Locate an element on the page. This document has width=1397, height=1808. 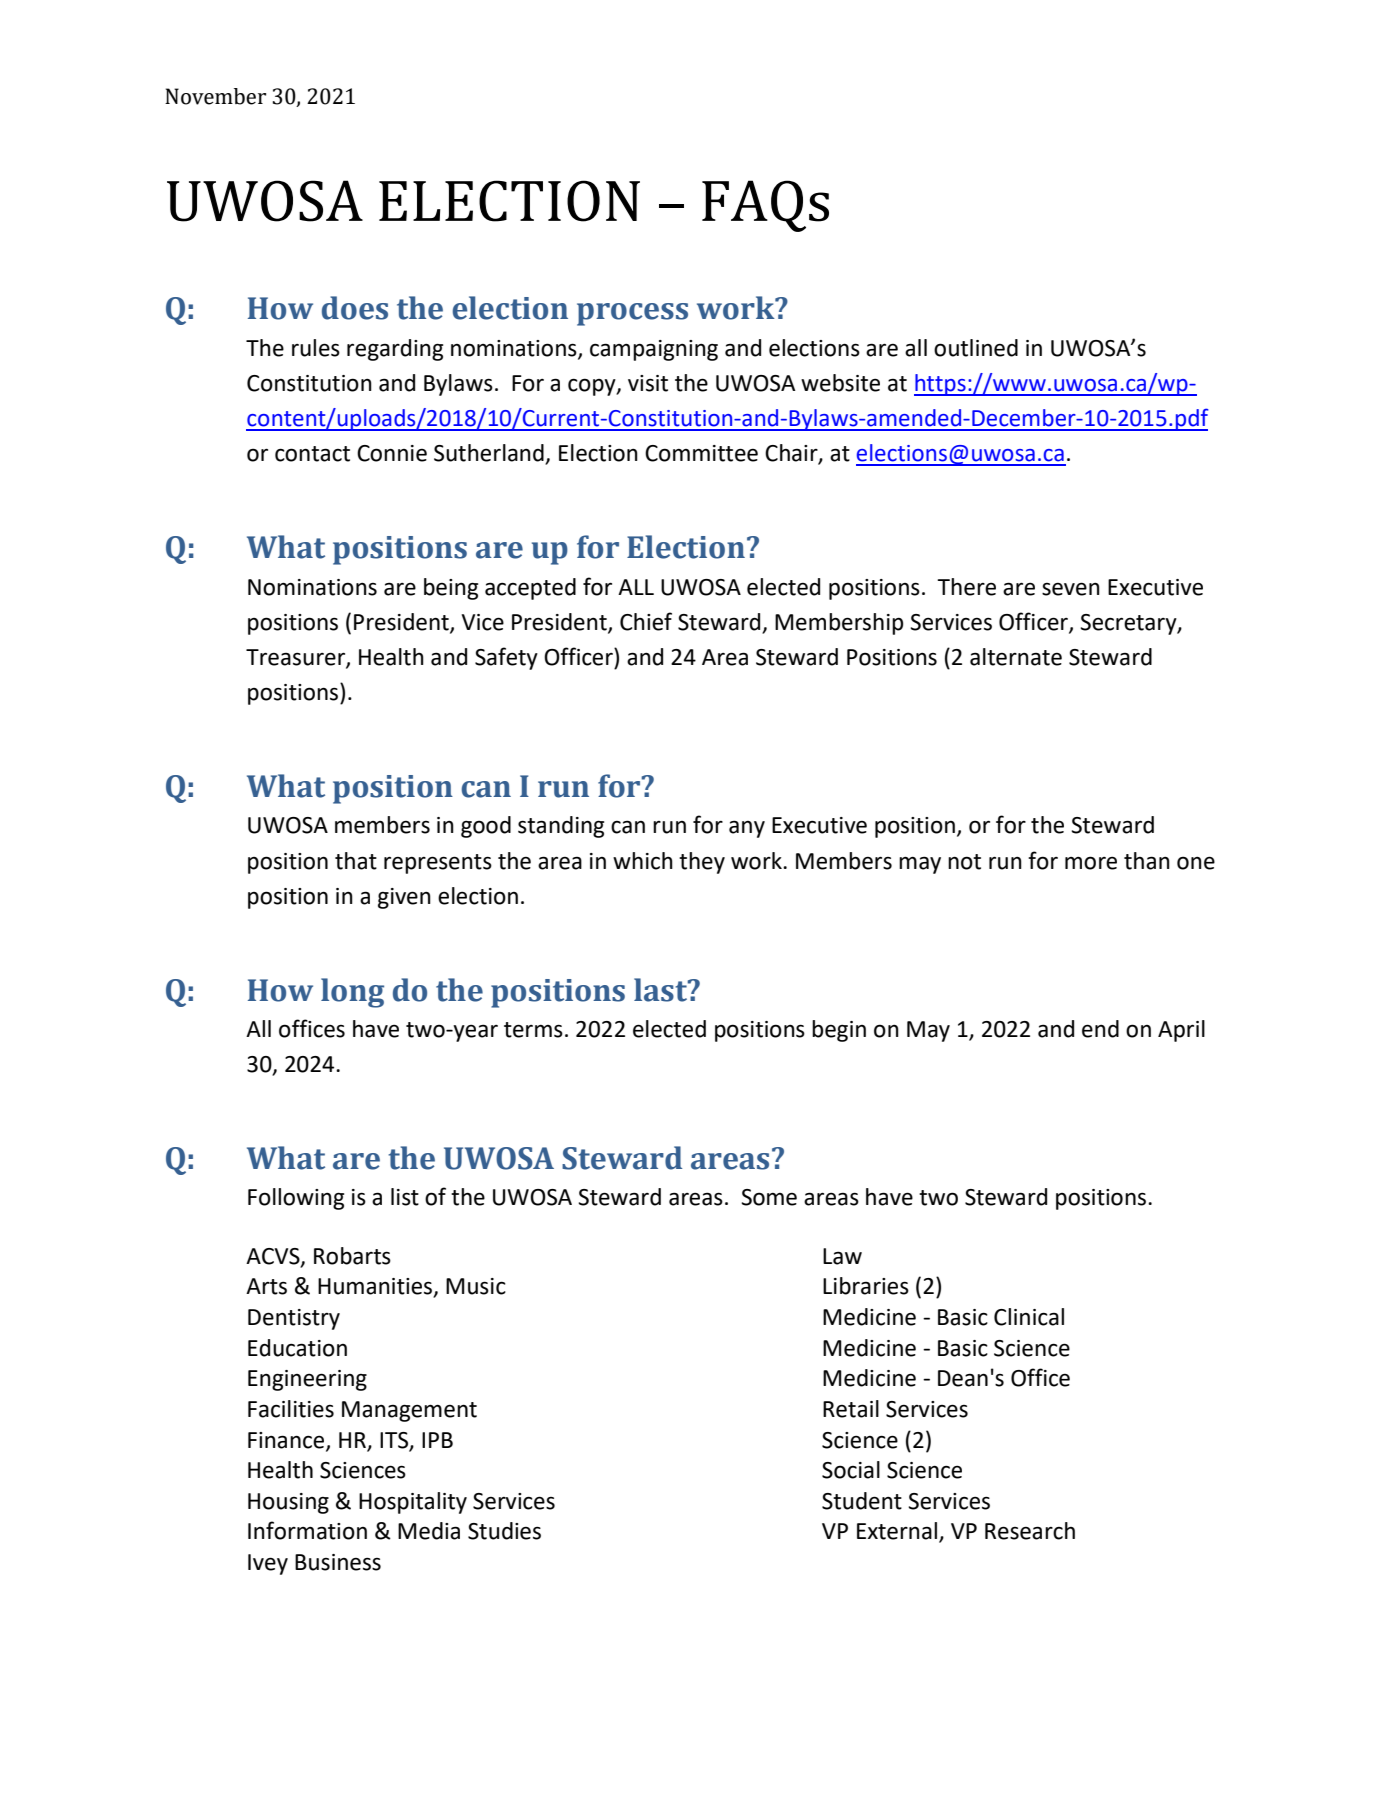
Research is located at coordinates (1030, 1531).
